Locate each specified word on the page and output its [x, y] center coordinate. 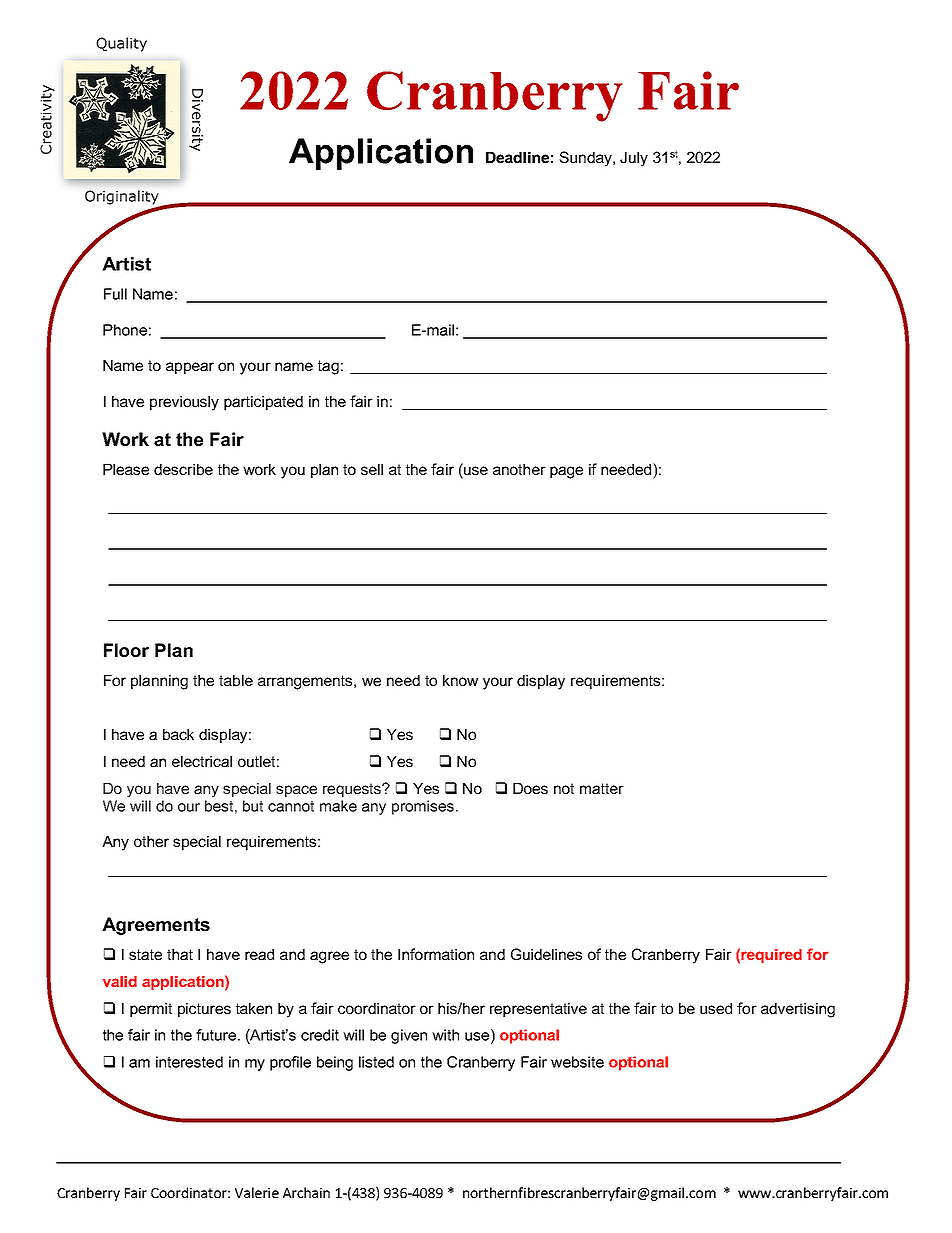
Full [115, 294]
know [460, 680]
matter [602, 788]
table [236, 680]
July [634, 159]
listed [376, 1062]
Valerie [257, 1192]
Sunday [586, 159]
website [577, 1062]
